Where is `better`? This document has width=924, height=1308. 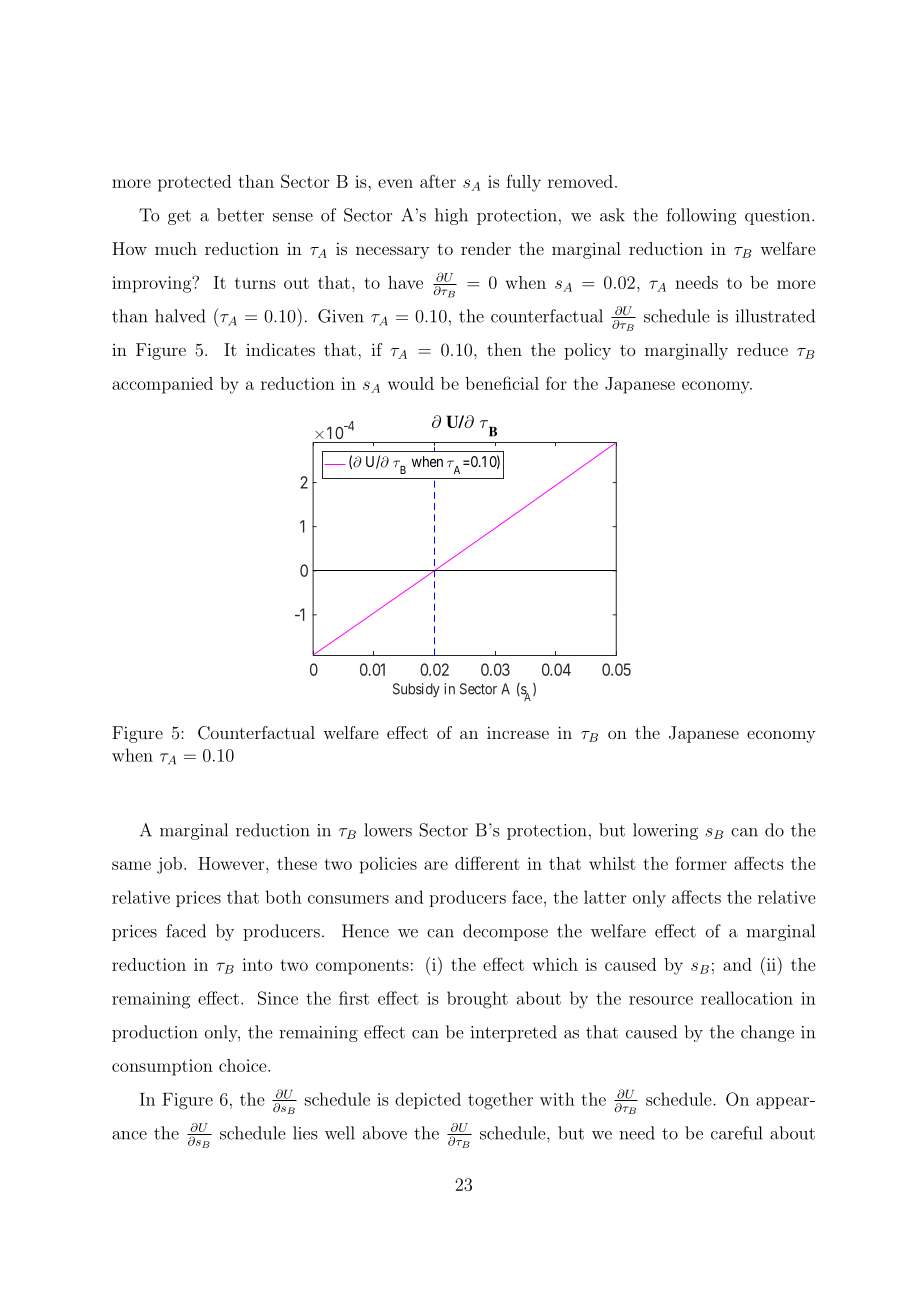
better is located at coordinates (240, 215).
